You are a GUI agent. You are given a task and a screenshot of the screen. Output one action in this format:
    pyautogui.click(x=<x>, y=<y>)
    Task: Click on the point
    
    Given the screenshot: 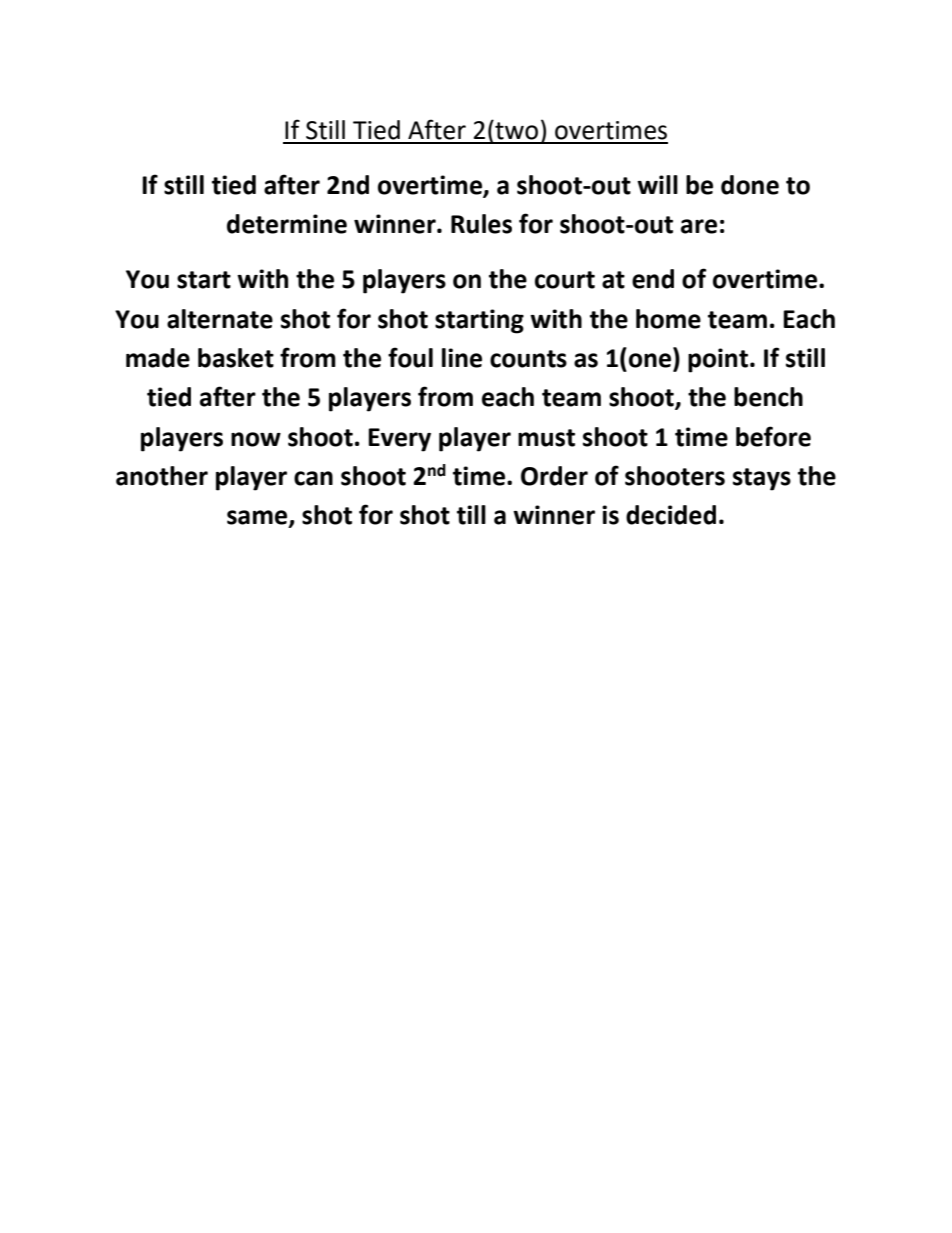 What is the action you would take?
    pyautogui.click(x=718, y=360)
